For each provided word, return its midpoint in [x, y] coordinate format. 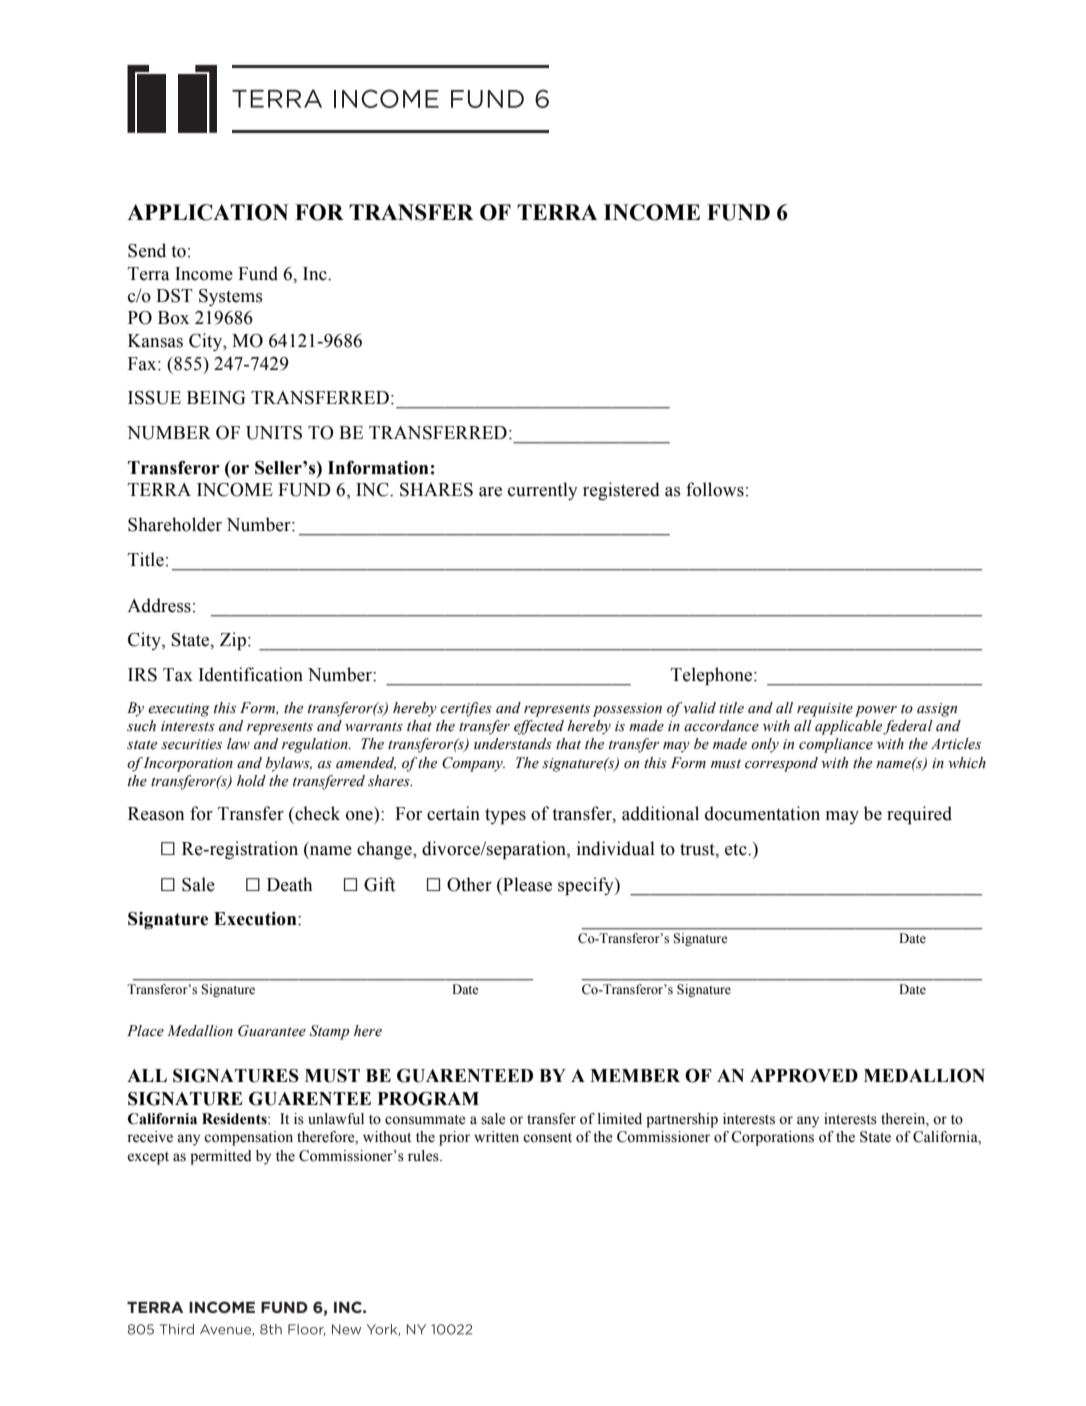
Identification [251, 674]
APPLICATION [207, 212]
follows [715, 489]
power [876, 711]
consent [547, 1138]
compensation [248, 1138]
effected [539, 727]
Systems [231, 297]
